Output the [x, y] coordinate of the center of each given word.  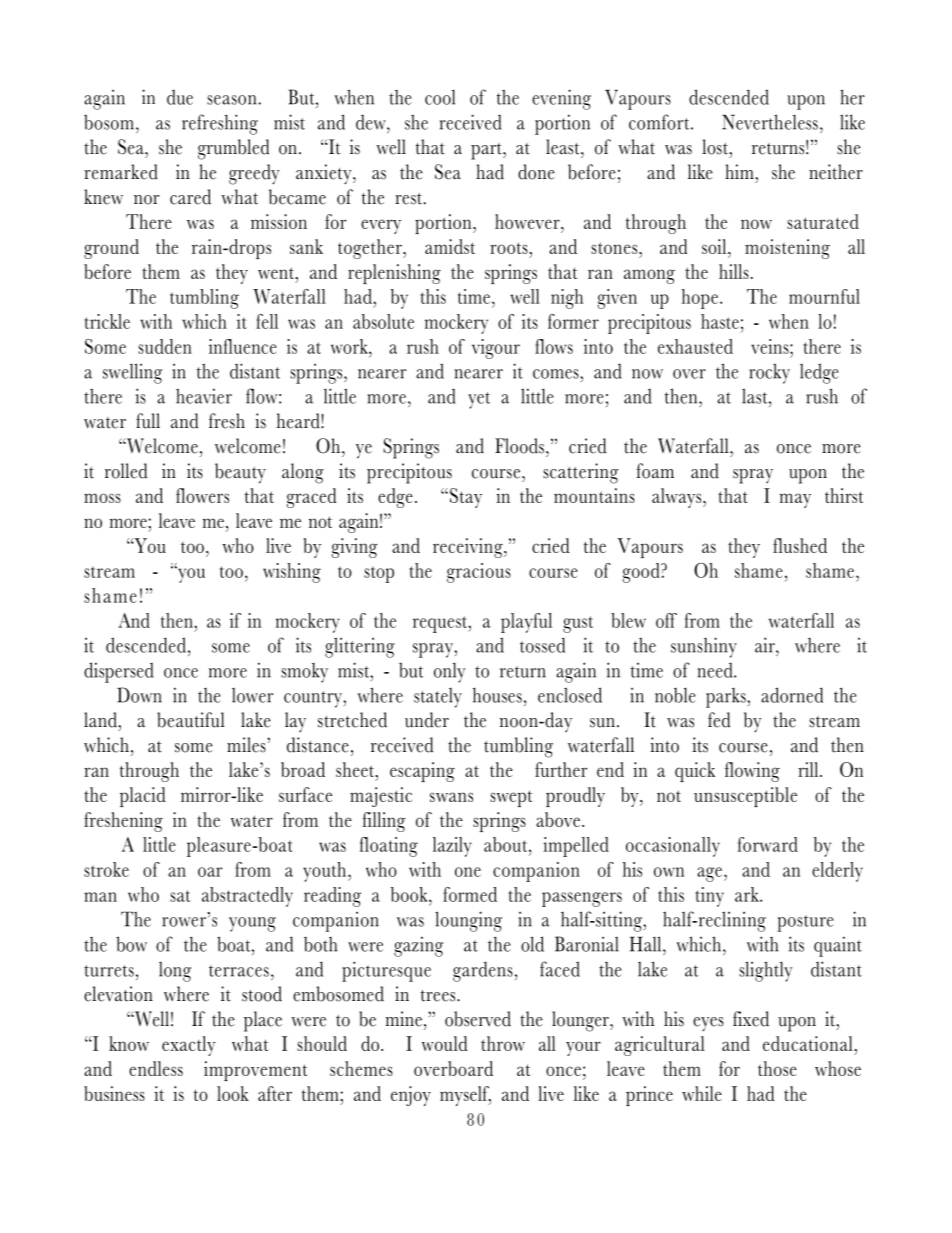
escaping [422, 772]
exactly [189, 1046]
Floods [519, 446]
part [487, 151]
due [180, 97]
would [445, 1043]
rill [809, 769]
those [777, 1068]
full [148, 421]
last [756, 396]
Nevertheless [770, 122]
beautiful [191, 720]
